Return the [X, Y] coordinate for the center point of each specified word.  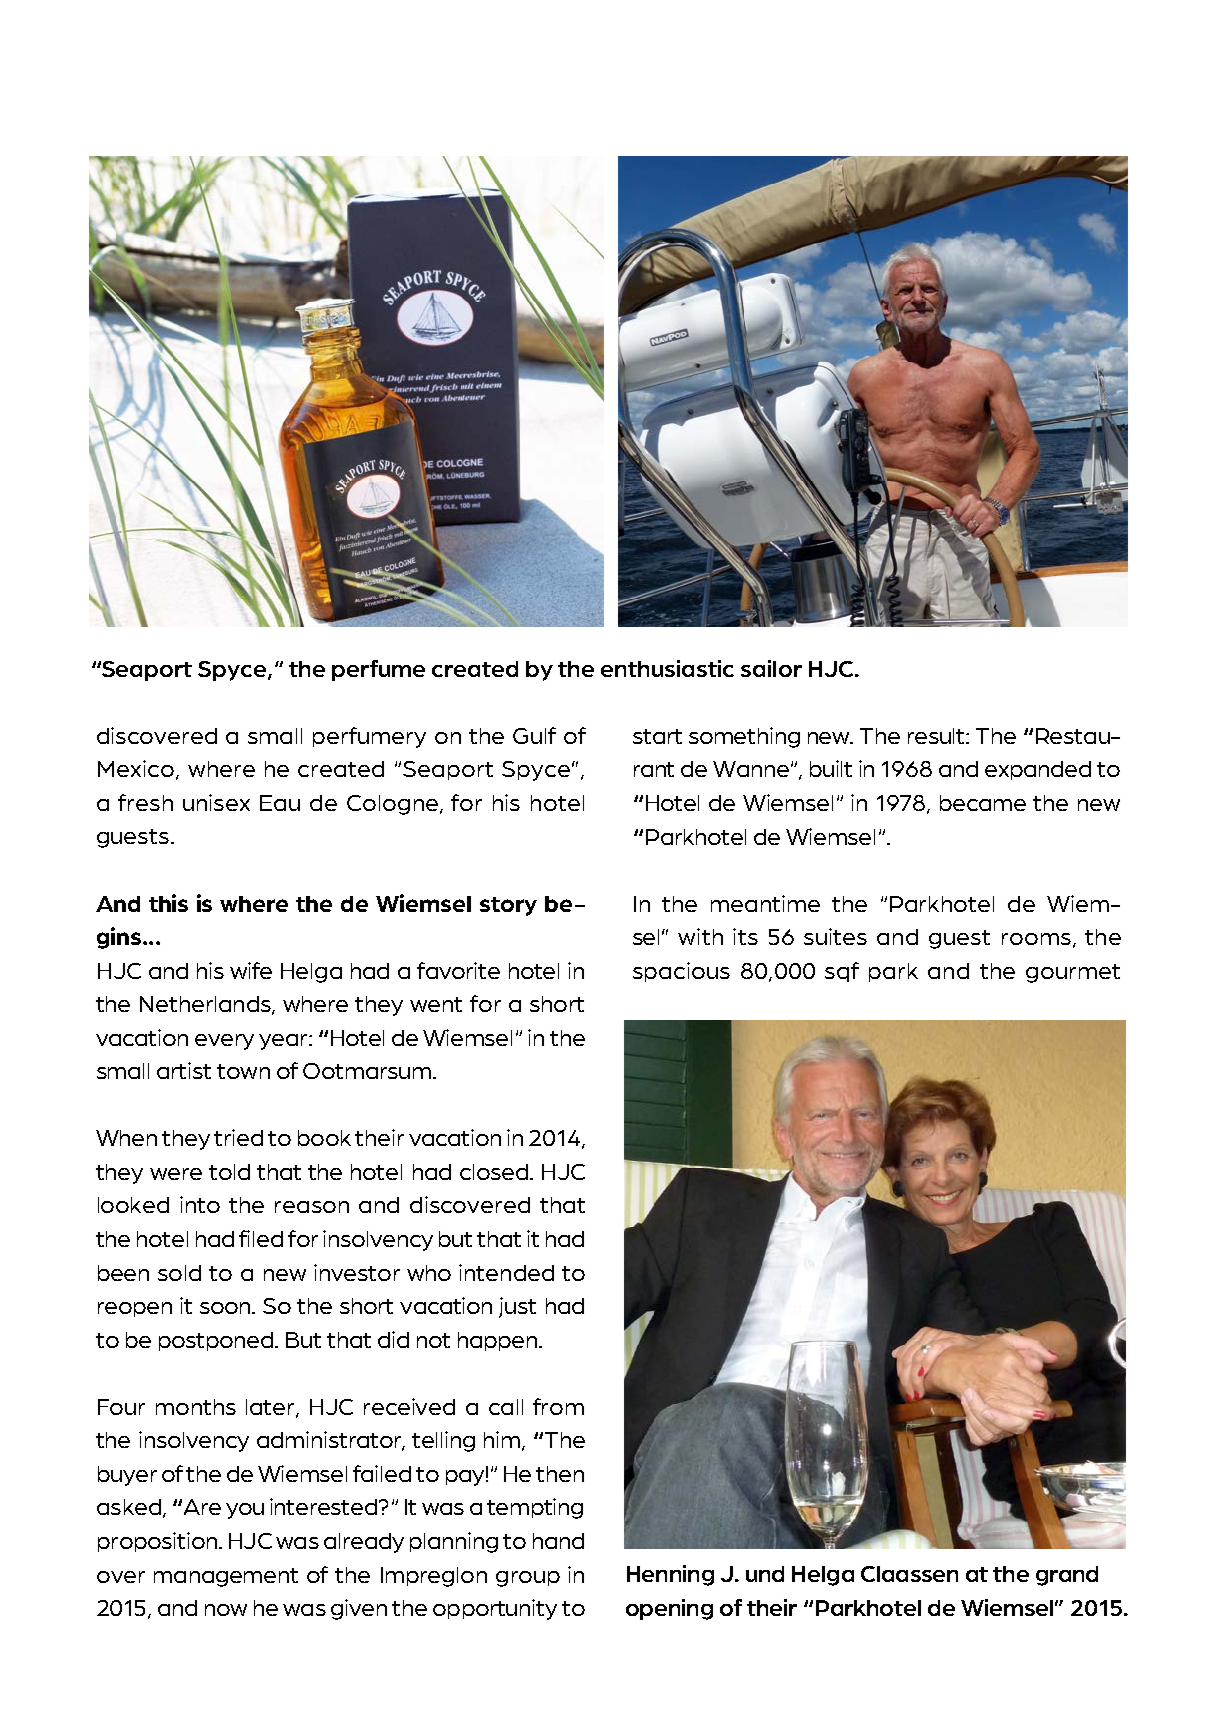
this [168, 903]
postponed [217, 1341]
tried [238, 1137]
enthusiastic [667, 668]
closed [494, 1172]
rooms [1036, 939]
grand [1067, 1576]
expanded [1038, 770]
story [508, 906]
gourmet [1073, 973]
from [558, 1406]
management [226, 1577]
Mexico [136, 768]
